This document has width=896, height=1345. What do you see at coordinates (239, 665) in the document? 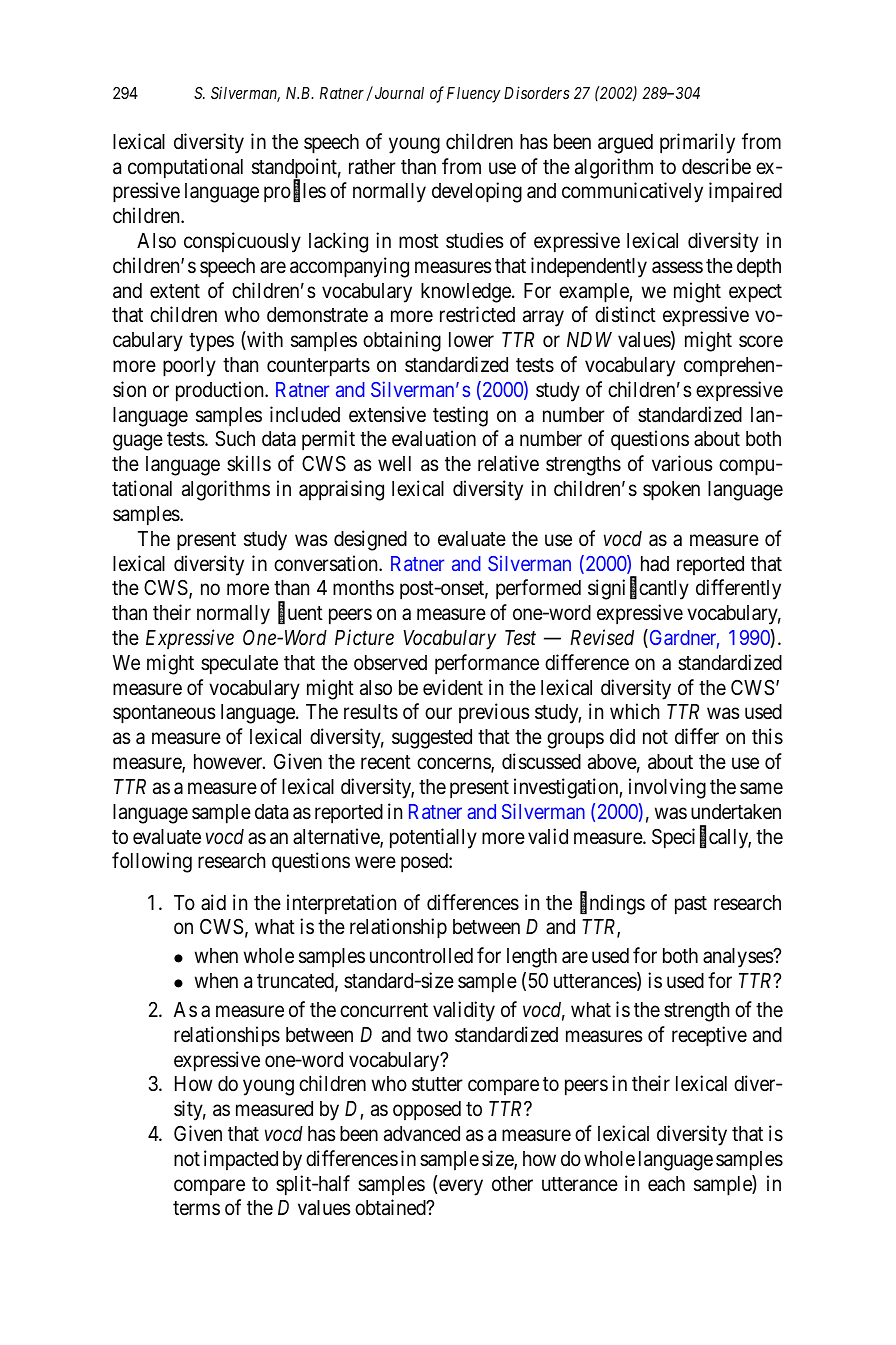
I see `speculate` at bounding box center [239, 665].
